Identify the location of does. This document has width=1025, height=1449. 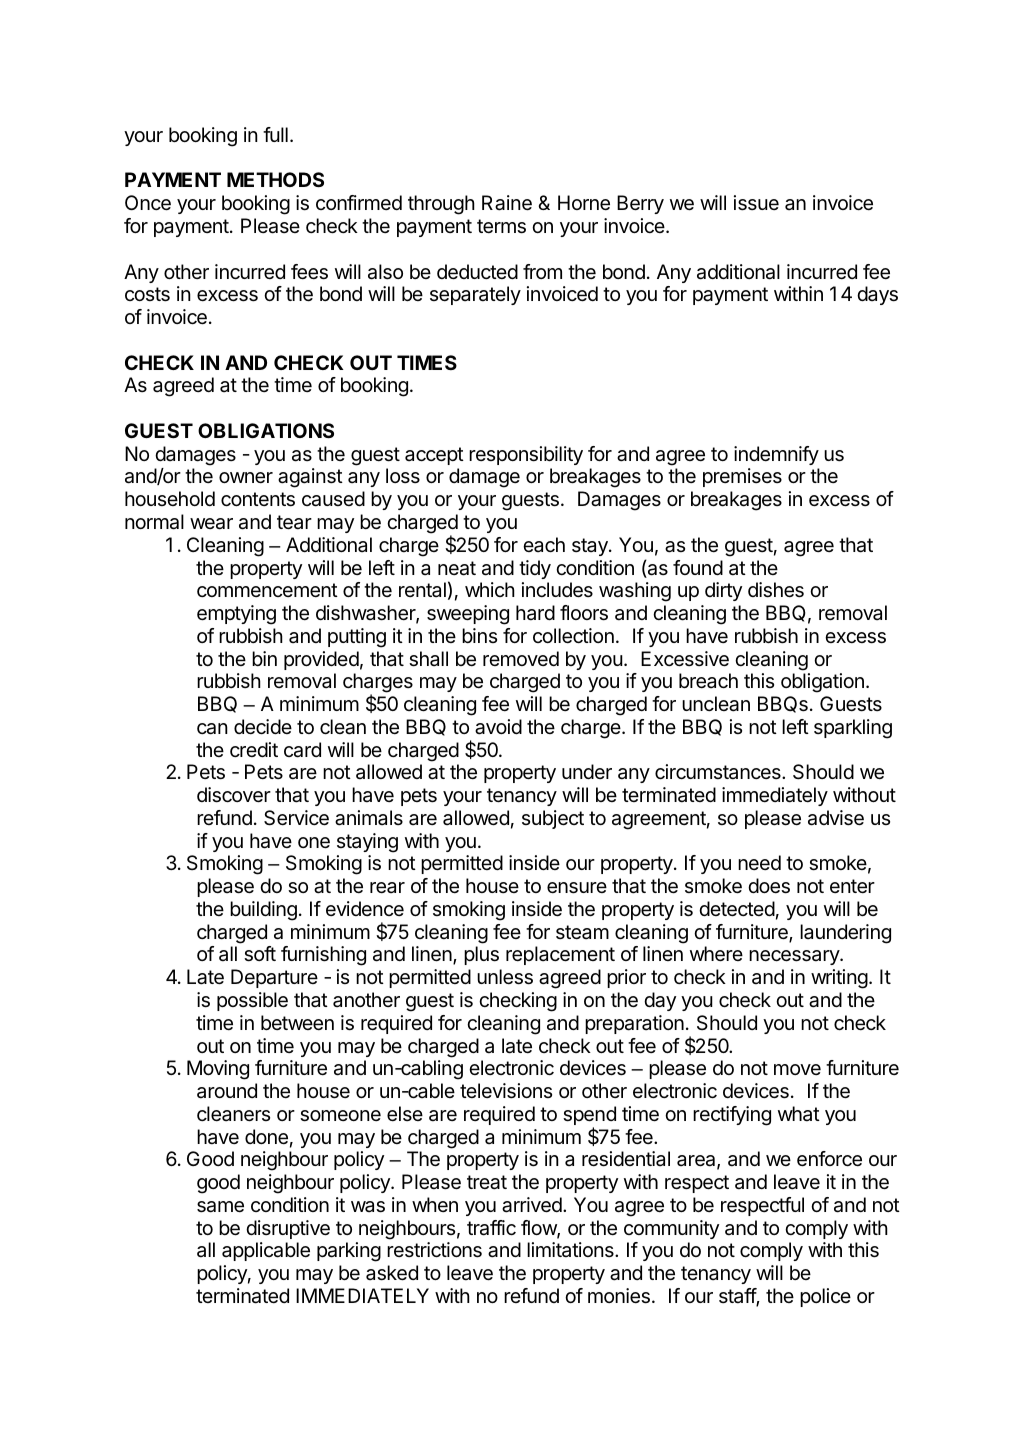
(769, 886).
